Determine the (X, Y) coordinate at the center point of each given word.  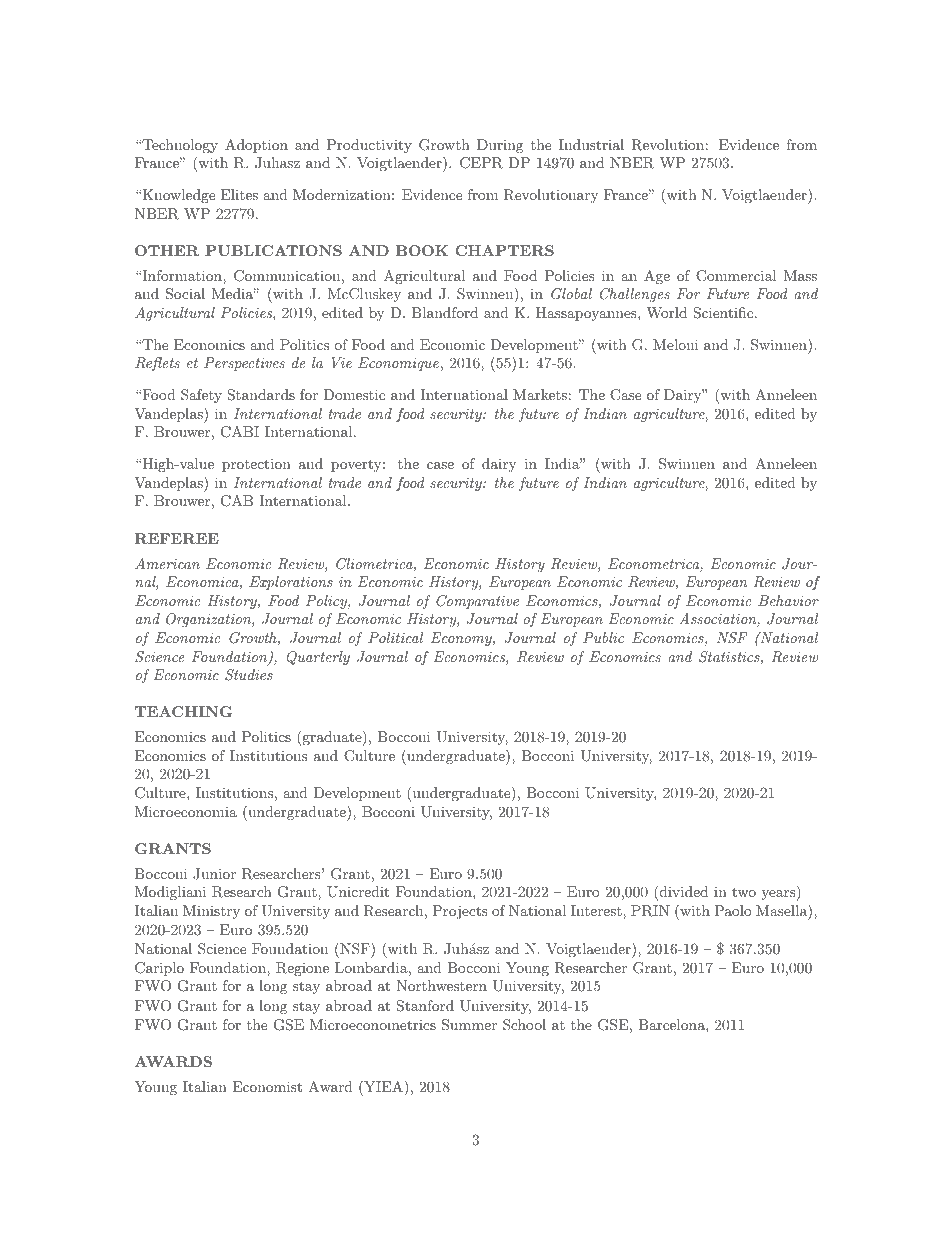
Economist (267, 1086)
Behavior (788, 600)
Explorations (291, 583)
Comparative (477, 602)
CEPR (481, 163)
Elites (239, 194)
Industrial (591, 144)
